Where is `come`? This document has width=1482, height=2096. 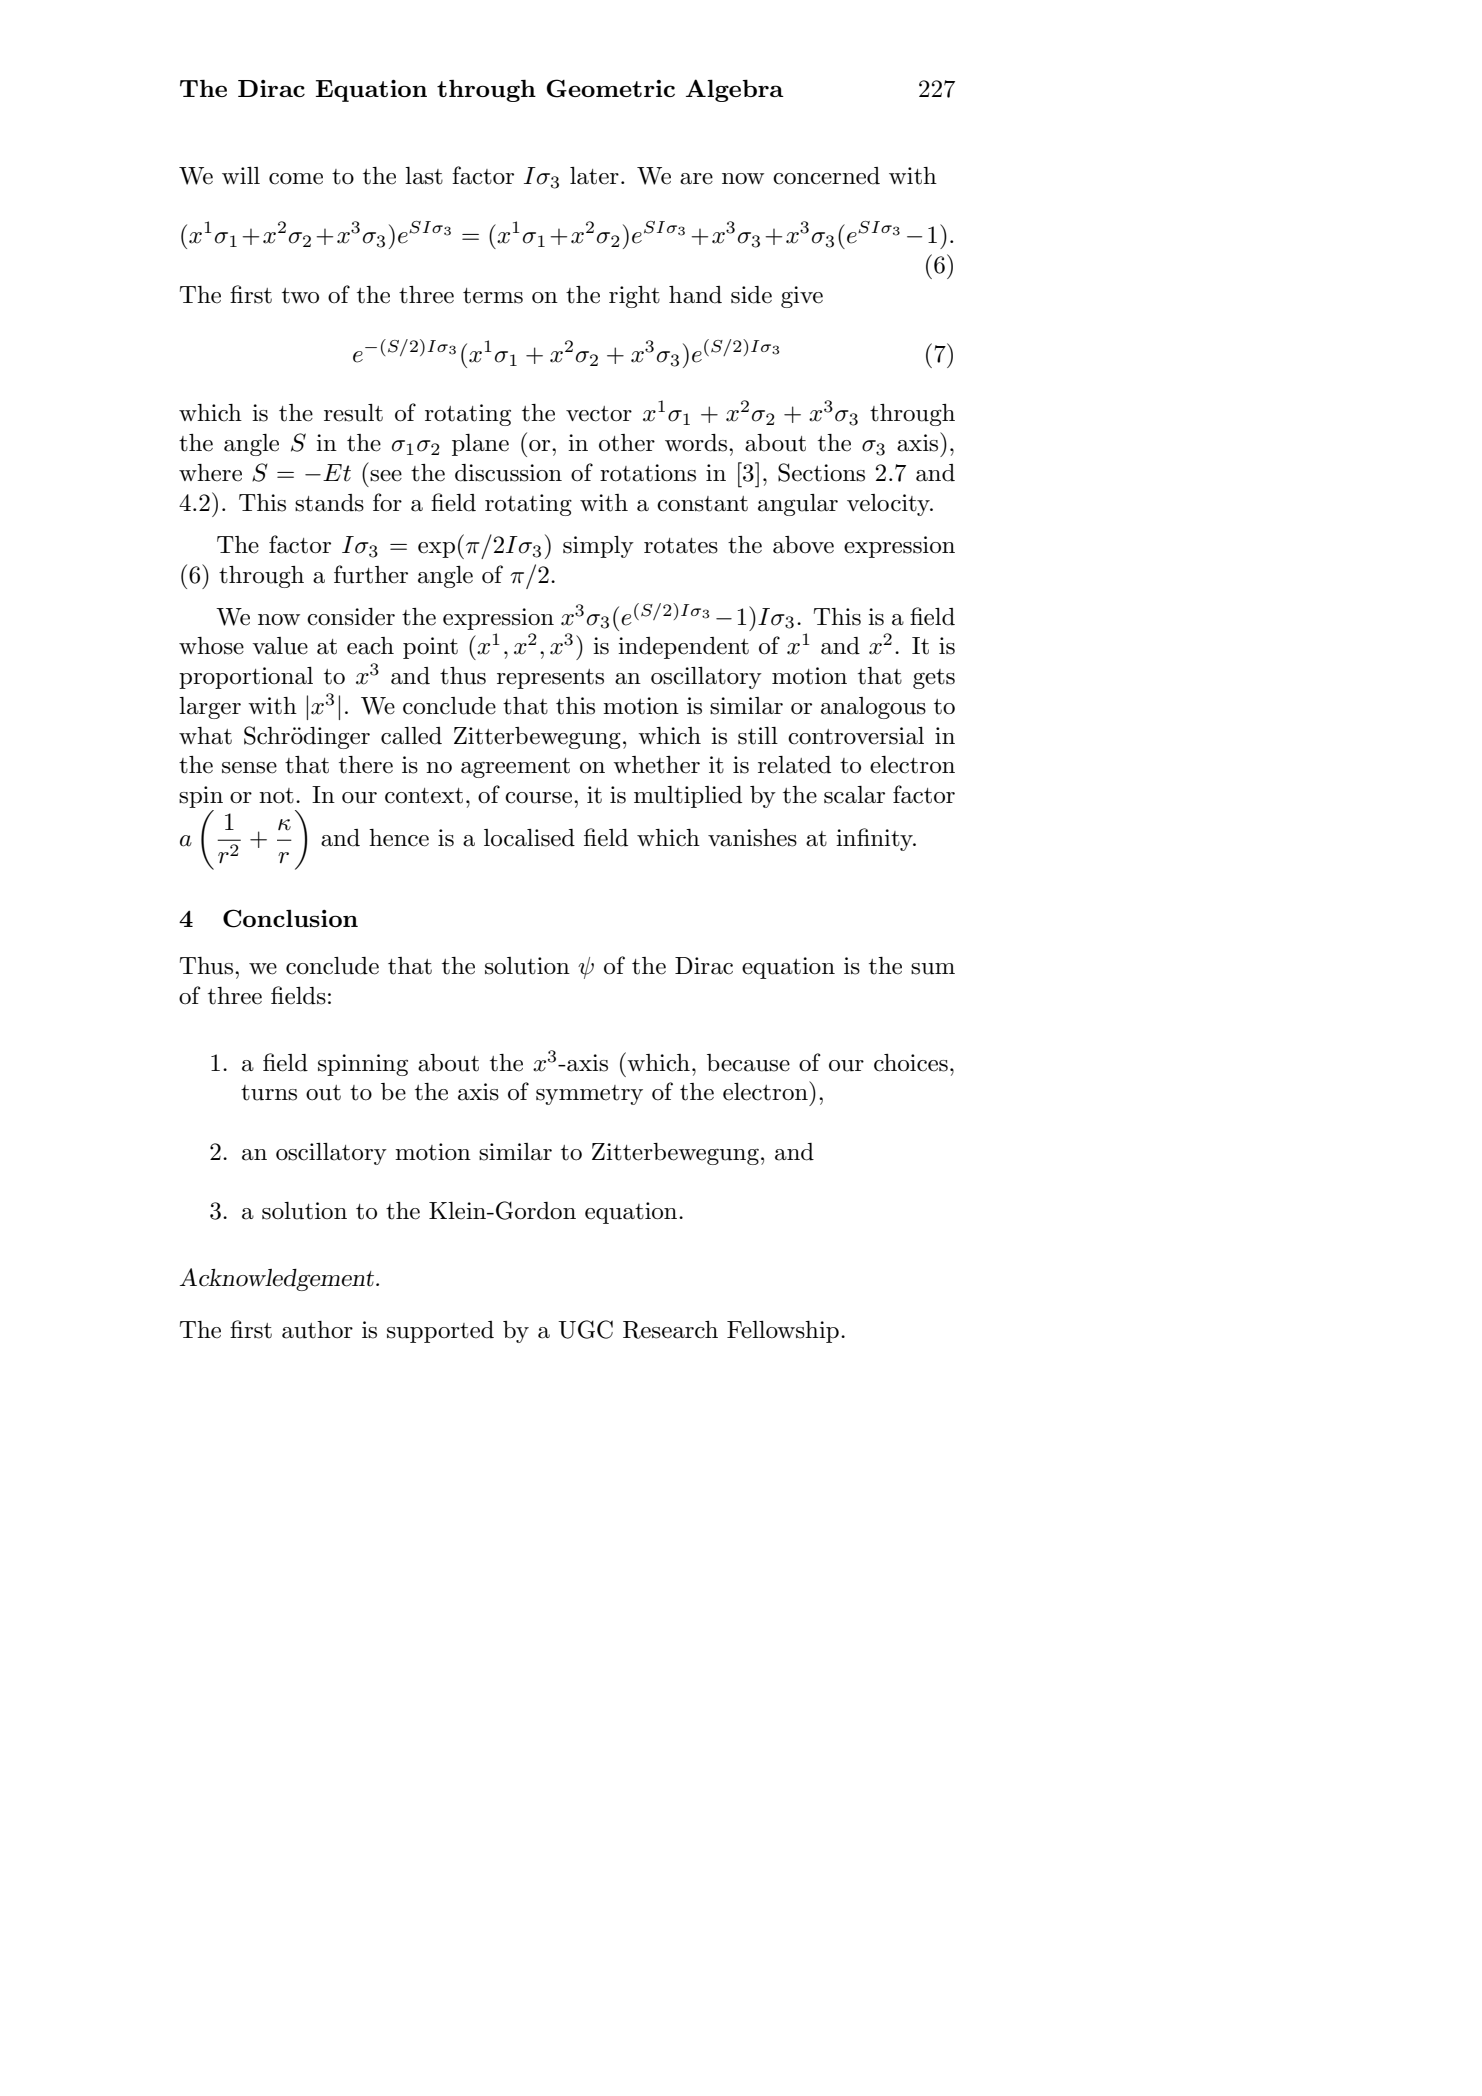
come is located at coordinates (296, 179).
